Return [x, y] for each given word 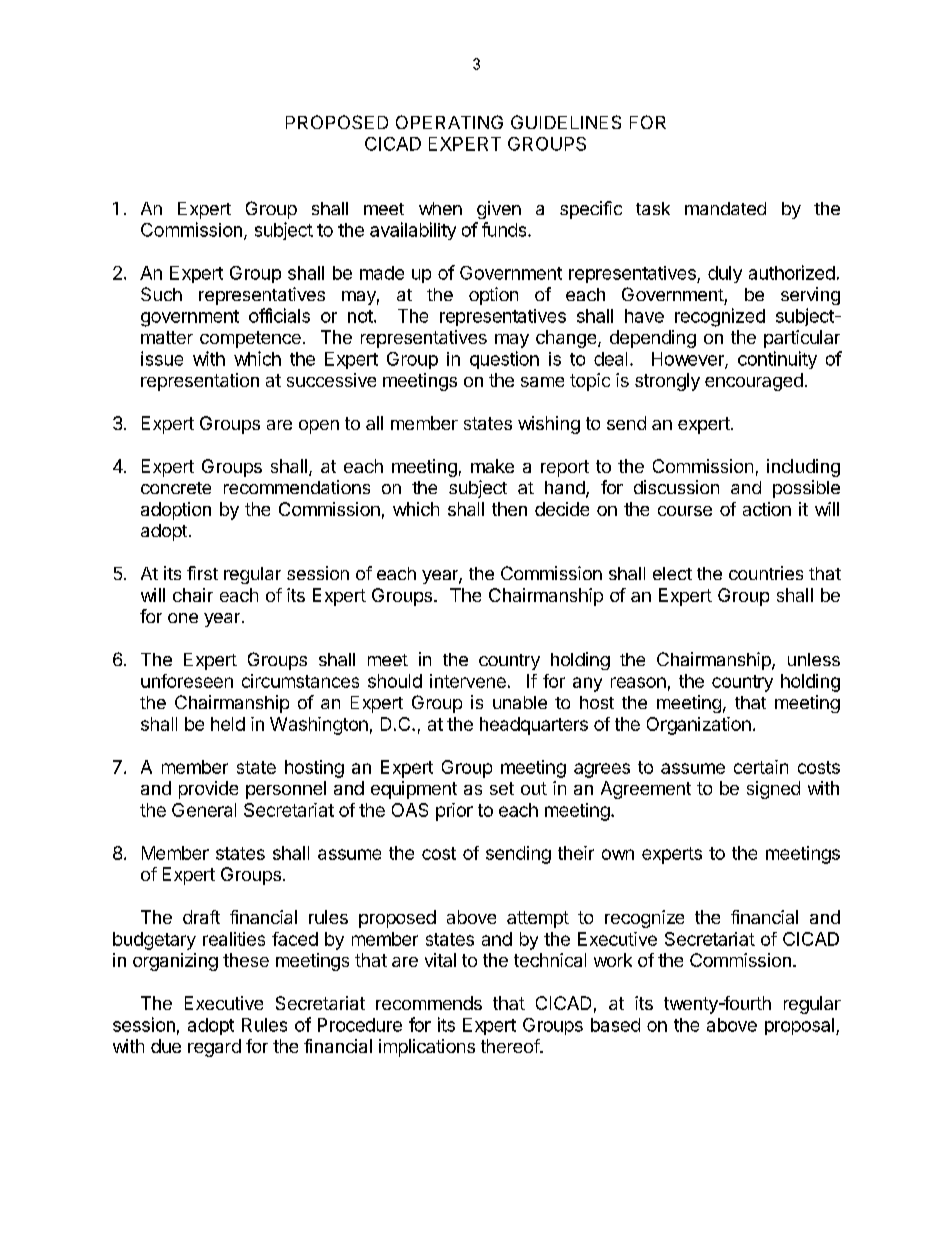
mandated [725, 208]
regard [214, 1048]
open [319, 427]
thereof [511, 1046]
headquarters [534, 726]
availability [413, 231]
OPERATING [449, 122]
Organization [699, 726]
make [492, 466]
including [803, 468]
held [228, 724]
